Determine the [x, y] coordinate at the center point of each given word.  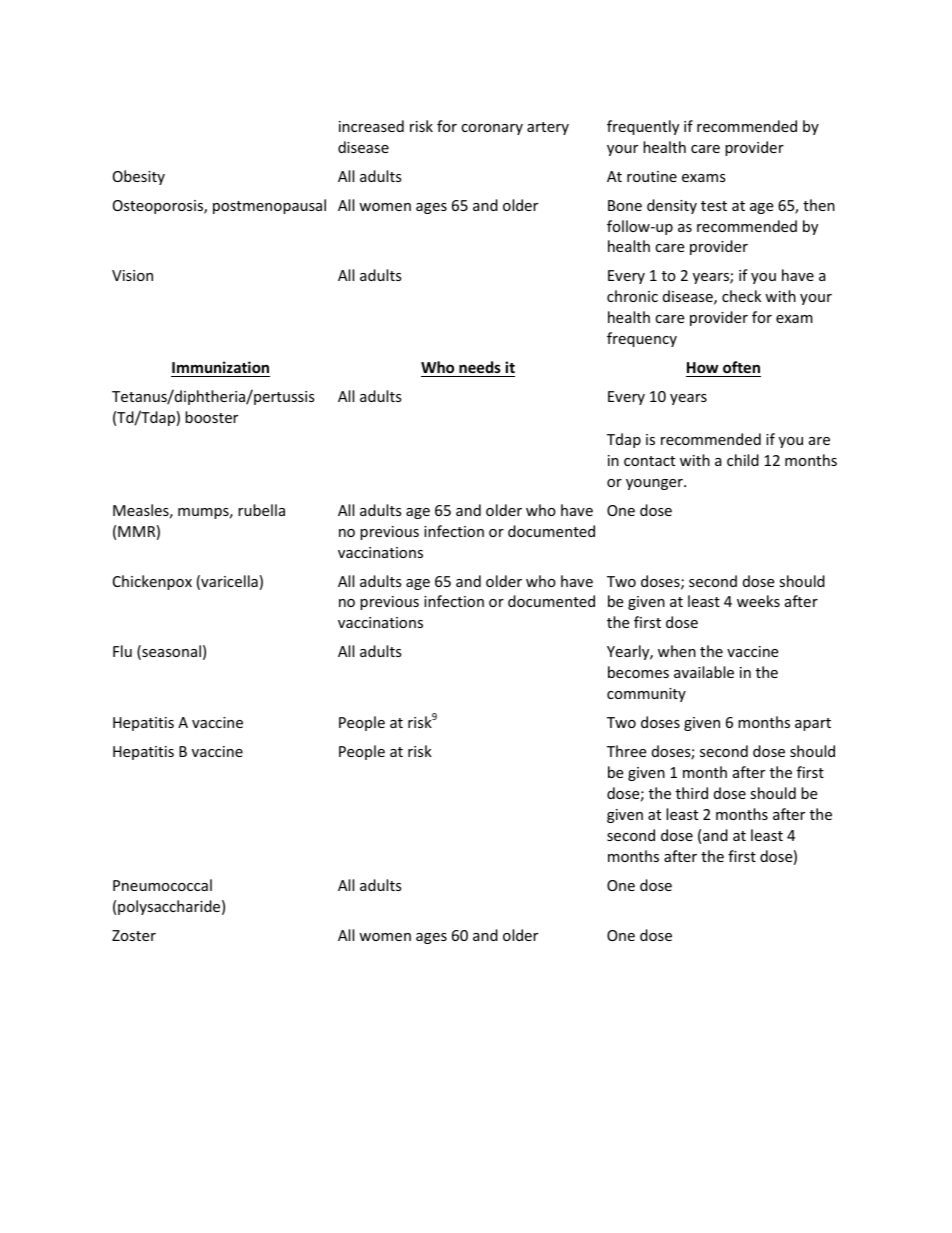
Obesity [139, 177]
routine [652, 176]
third [692, 793]
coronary [492, 129]
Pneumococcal [162, 885]
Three [626, 751]
